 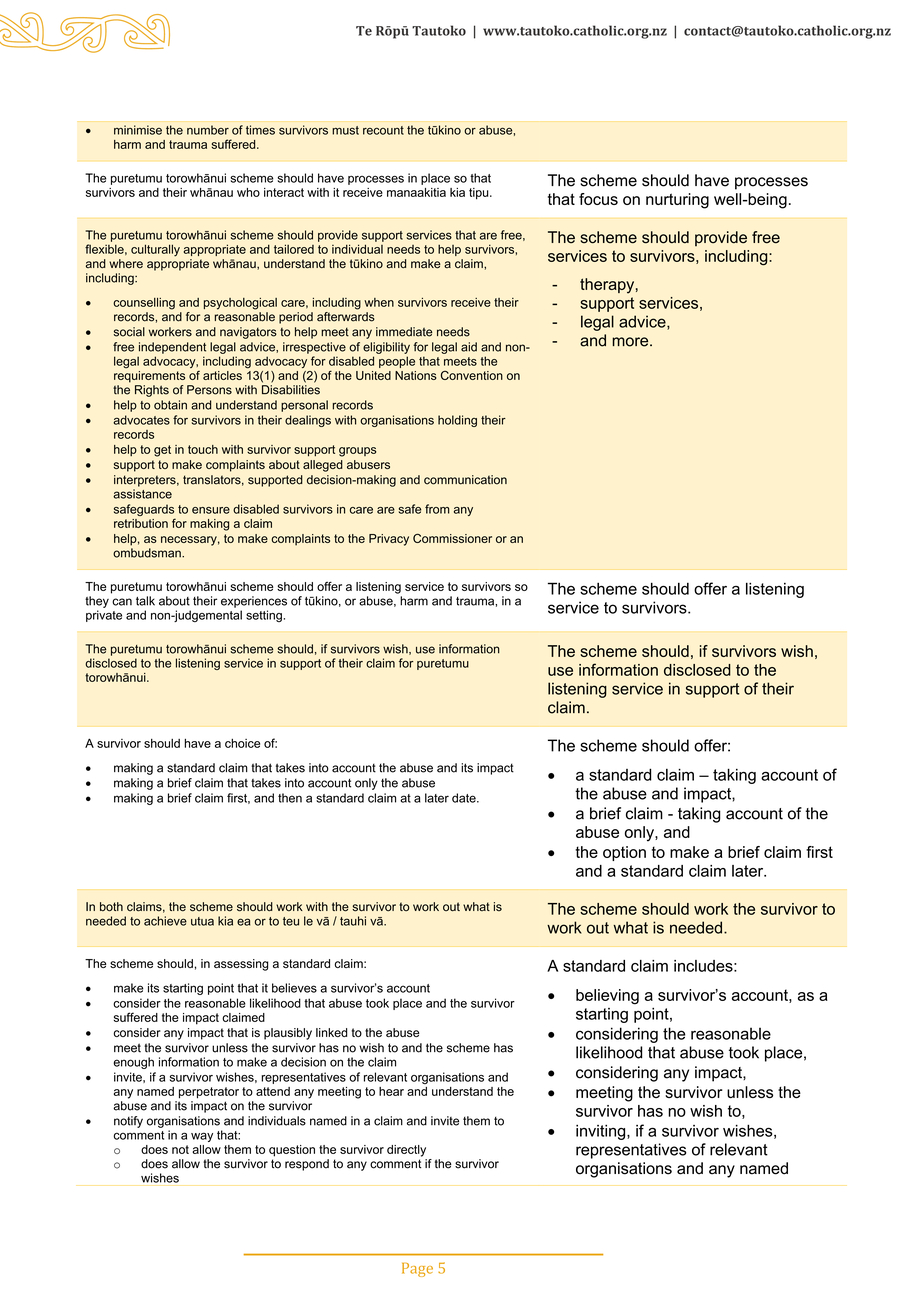 What do you see at coordinates (165, 921) in the page?
I see `achieve` at bounding box center [165, 921].
